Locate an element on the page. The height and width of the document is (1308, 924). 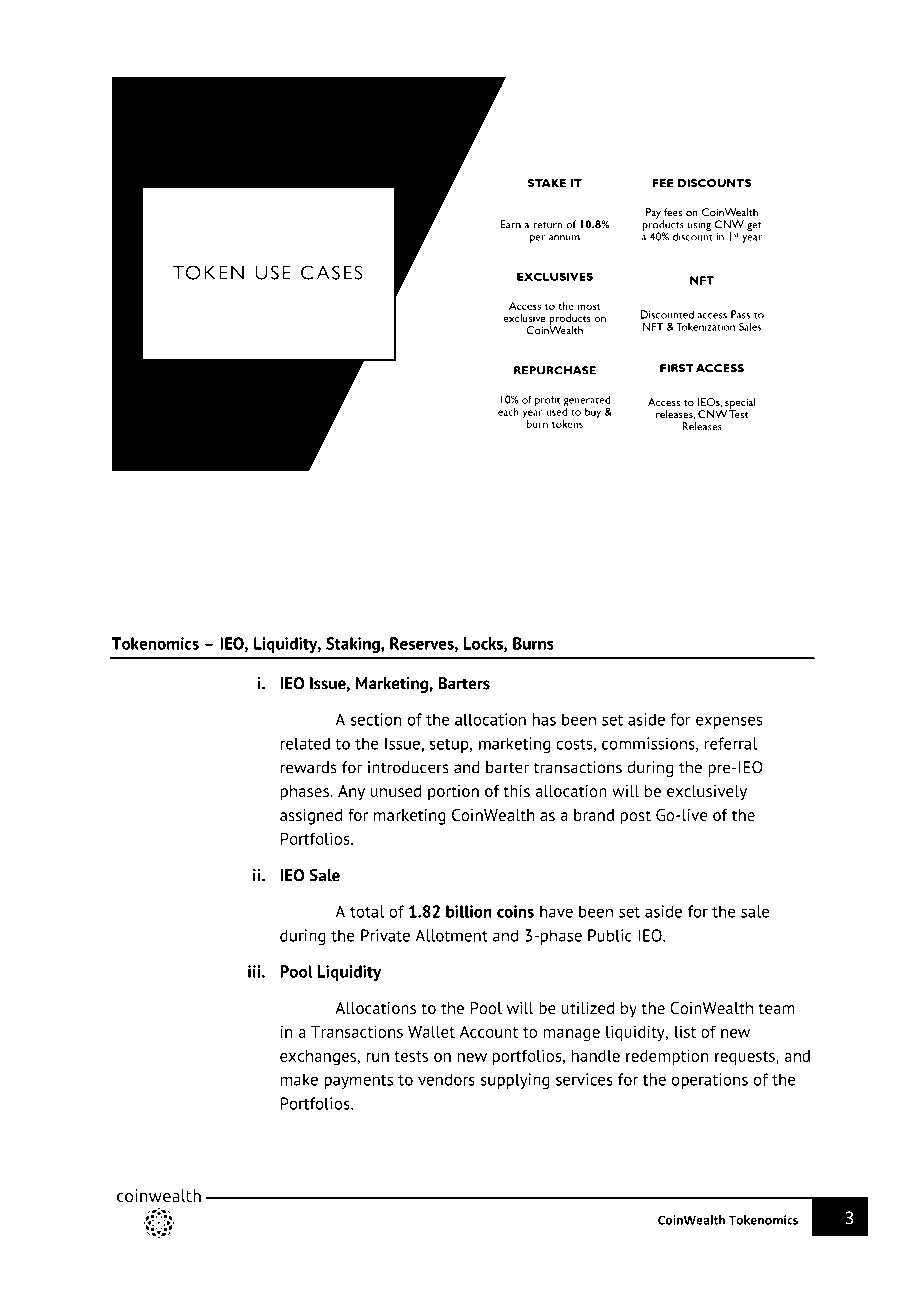
Public is located at coordinates (610, 935).
